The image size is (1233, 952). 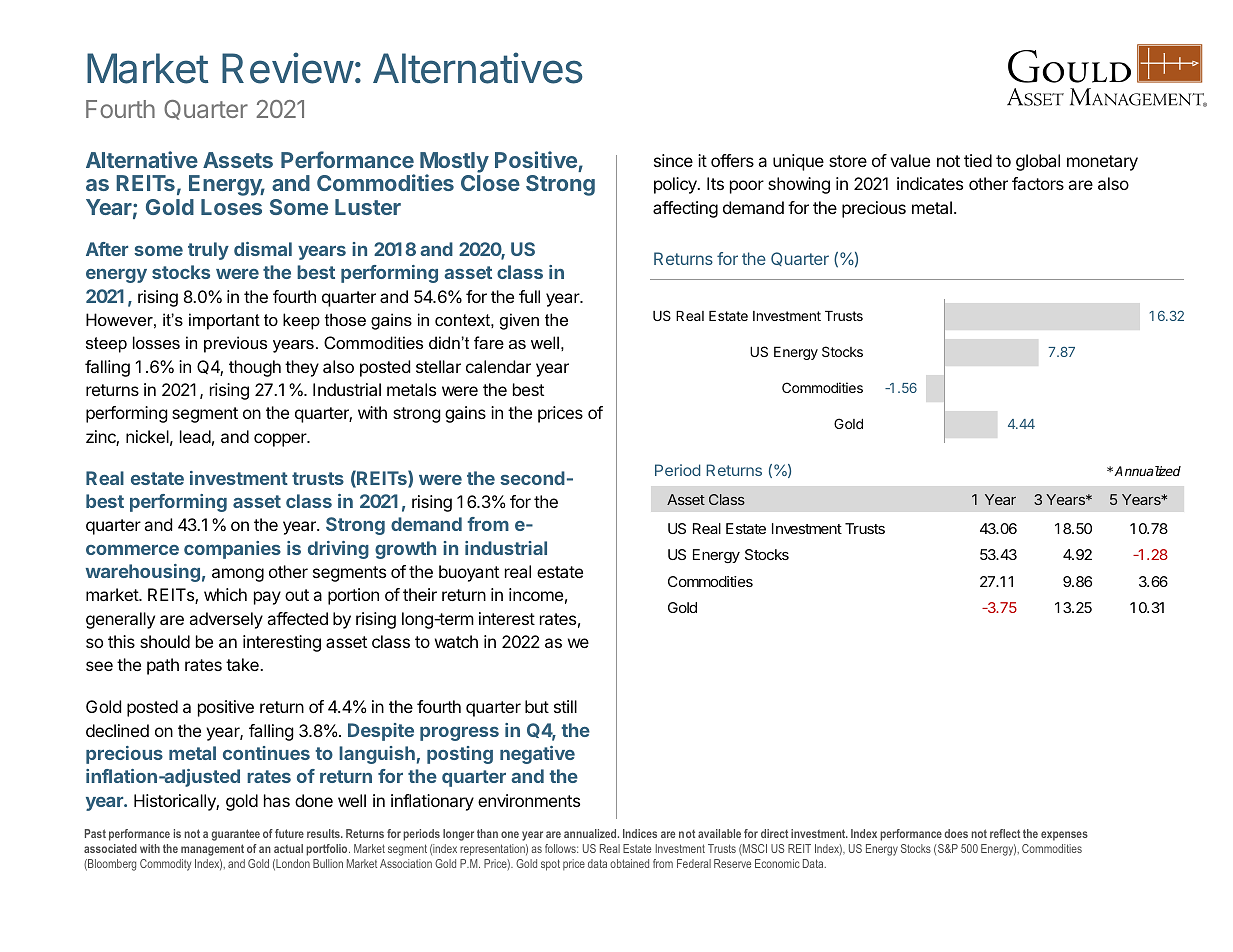 I want to click on management, so click(x=212, y=850).
